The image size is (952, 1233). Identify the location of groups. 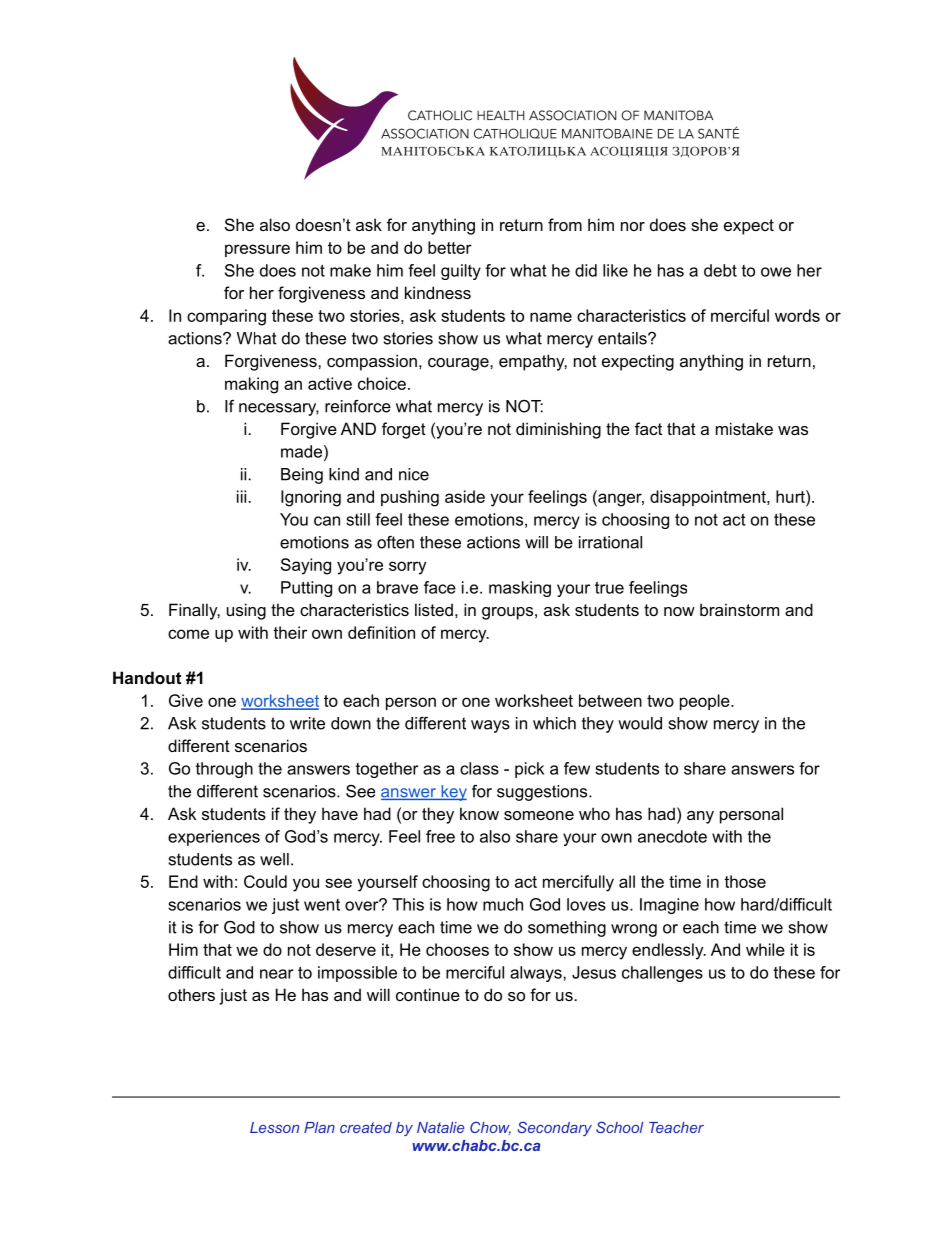
(507, 613).
